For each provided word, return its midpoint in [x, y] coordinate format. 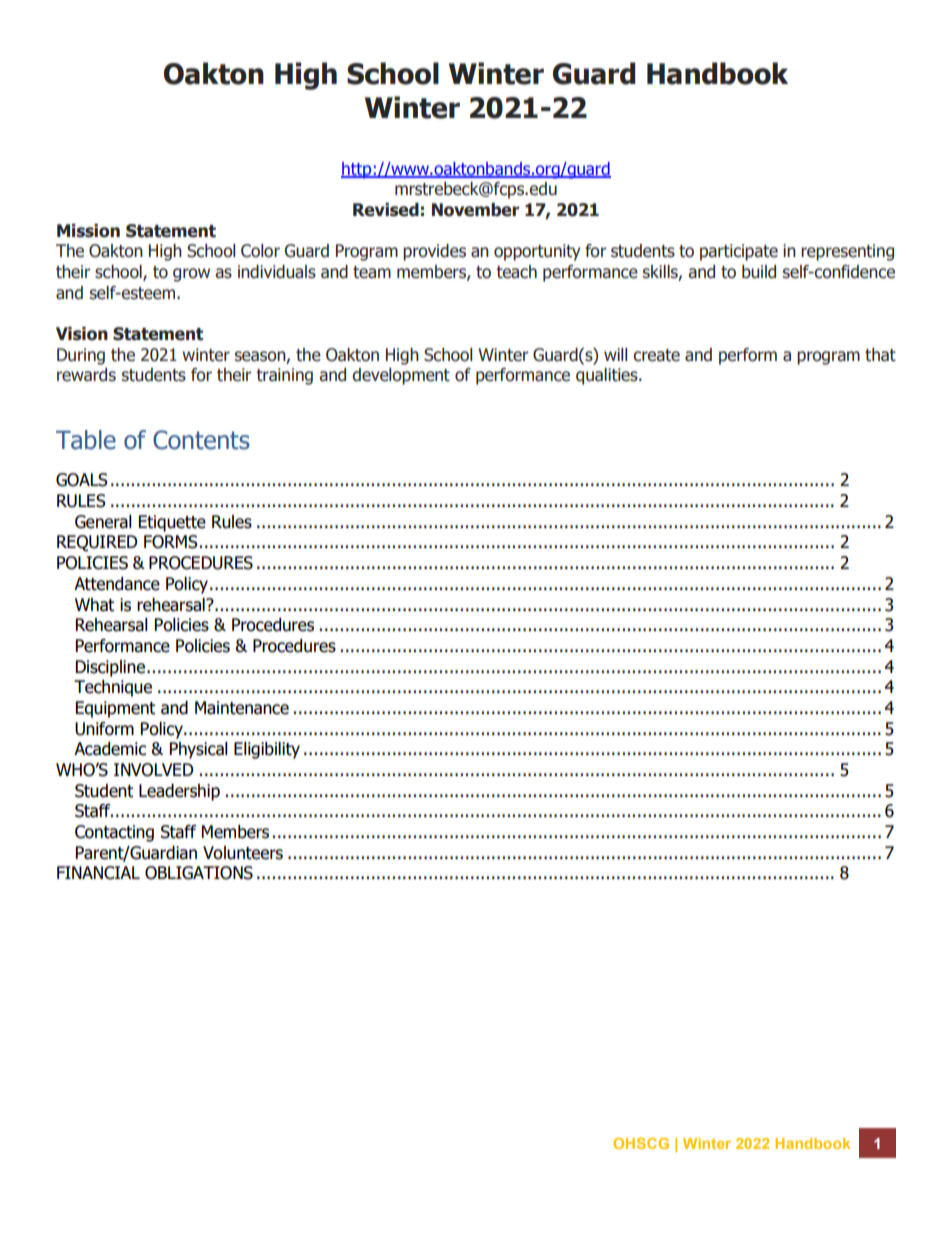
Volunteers [243, 853]
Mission [88, 231]
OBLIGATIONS [199, 873]
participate [739, 252]
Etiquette [172, 523]
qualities [608, 376]
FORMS [171, 542]
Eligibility [267, 750]
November [475, 210]
